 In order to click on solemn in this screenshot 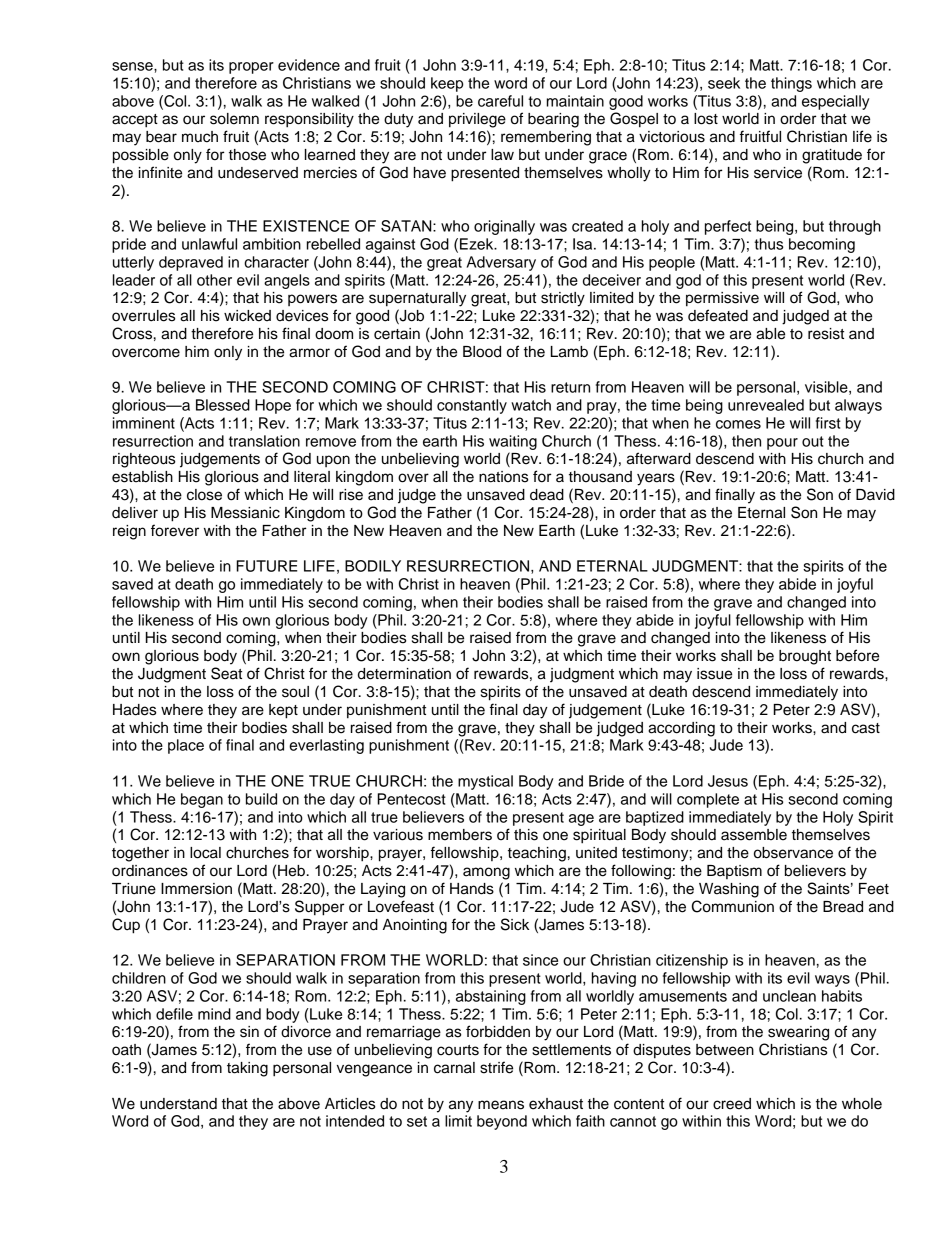, I will do `click(234, 119)`.
